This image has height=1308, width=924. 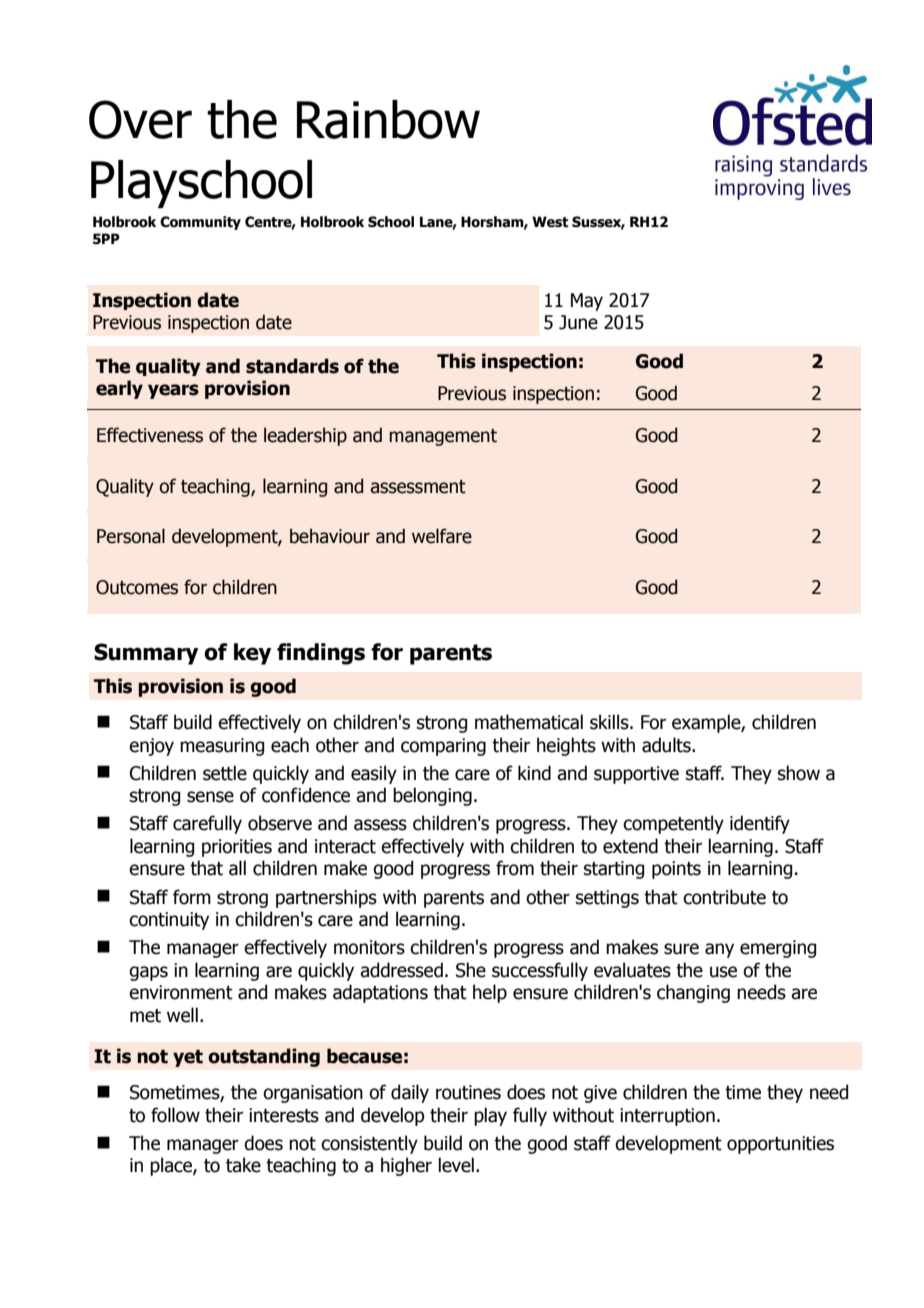 What do you see at coordinates (175, 1115) in the image?
I see `follow` at bounding box center [175, 1115].
